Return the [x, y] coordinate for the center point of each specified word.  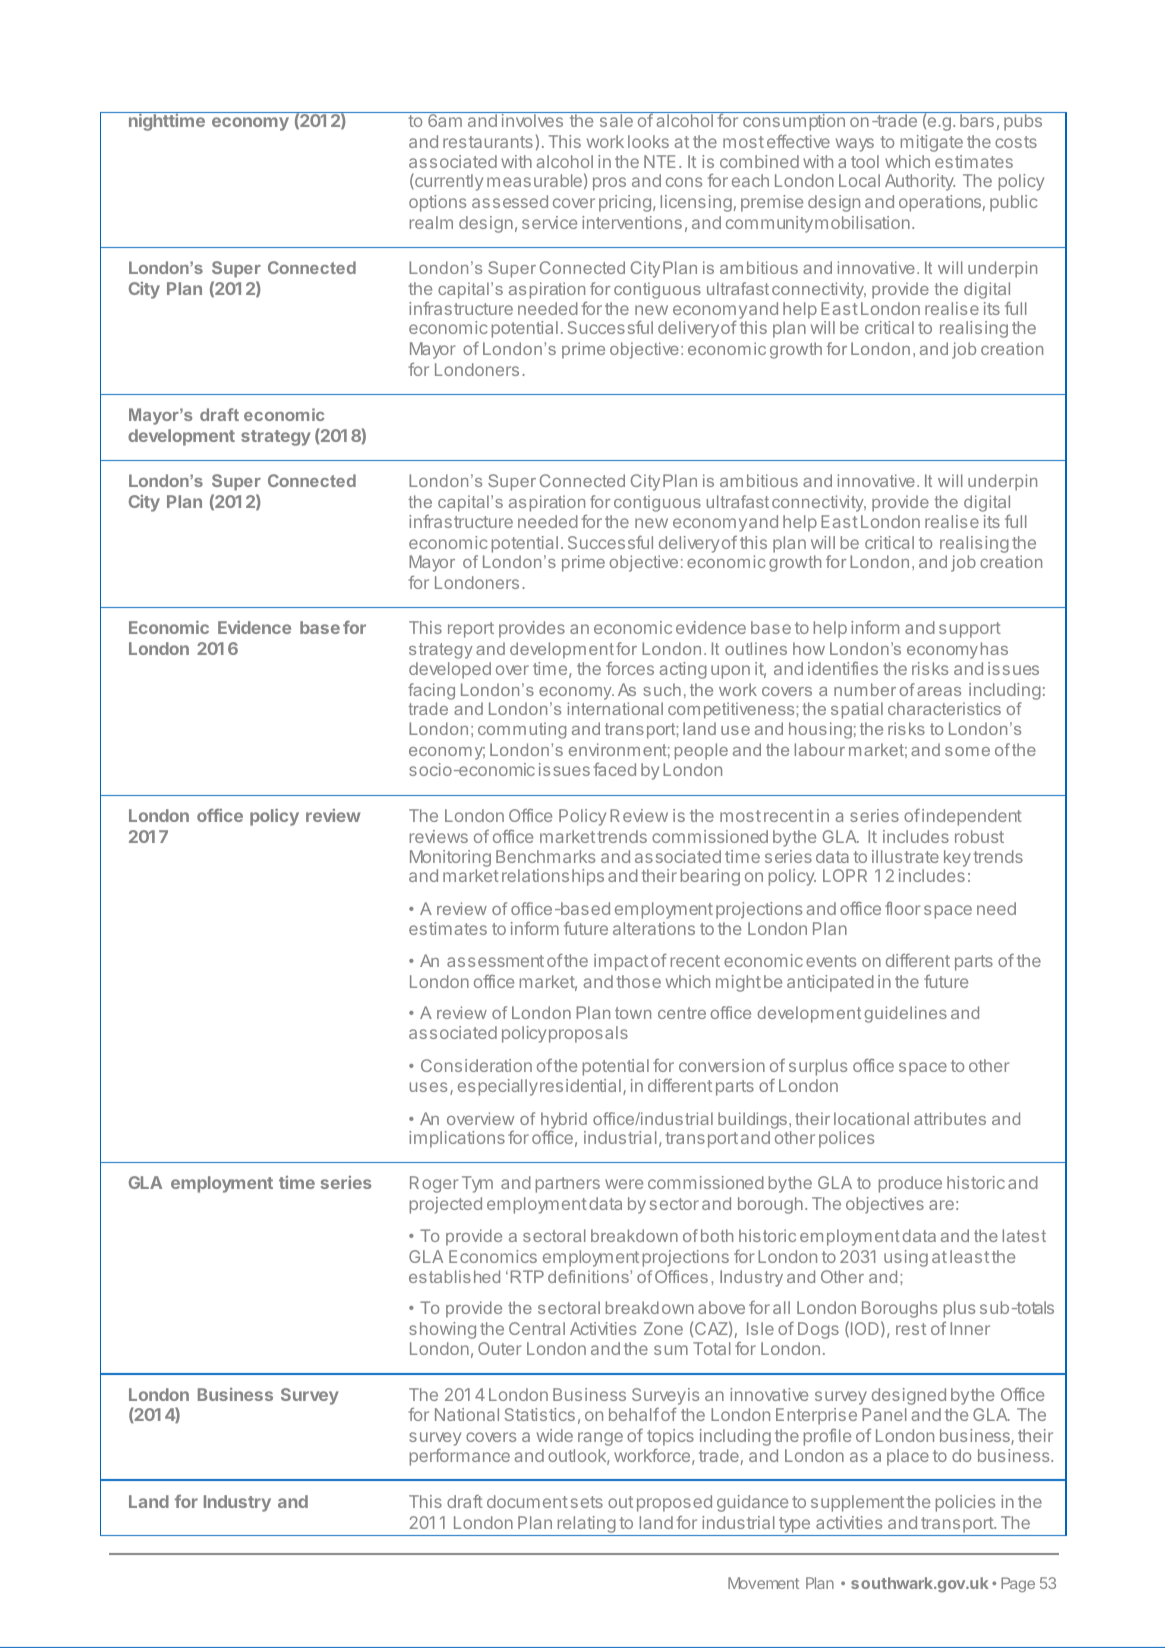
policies [965, 1503]
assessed [510, 201]
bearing [710, 877]
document [527, 1501]
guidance [752, 1503]
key [957, 860]
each [750, 180]
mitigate [932, 143]
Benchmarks [545, 856]
